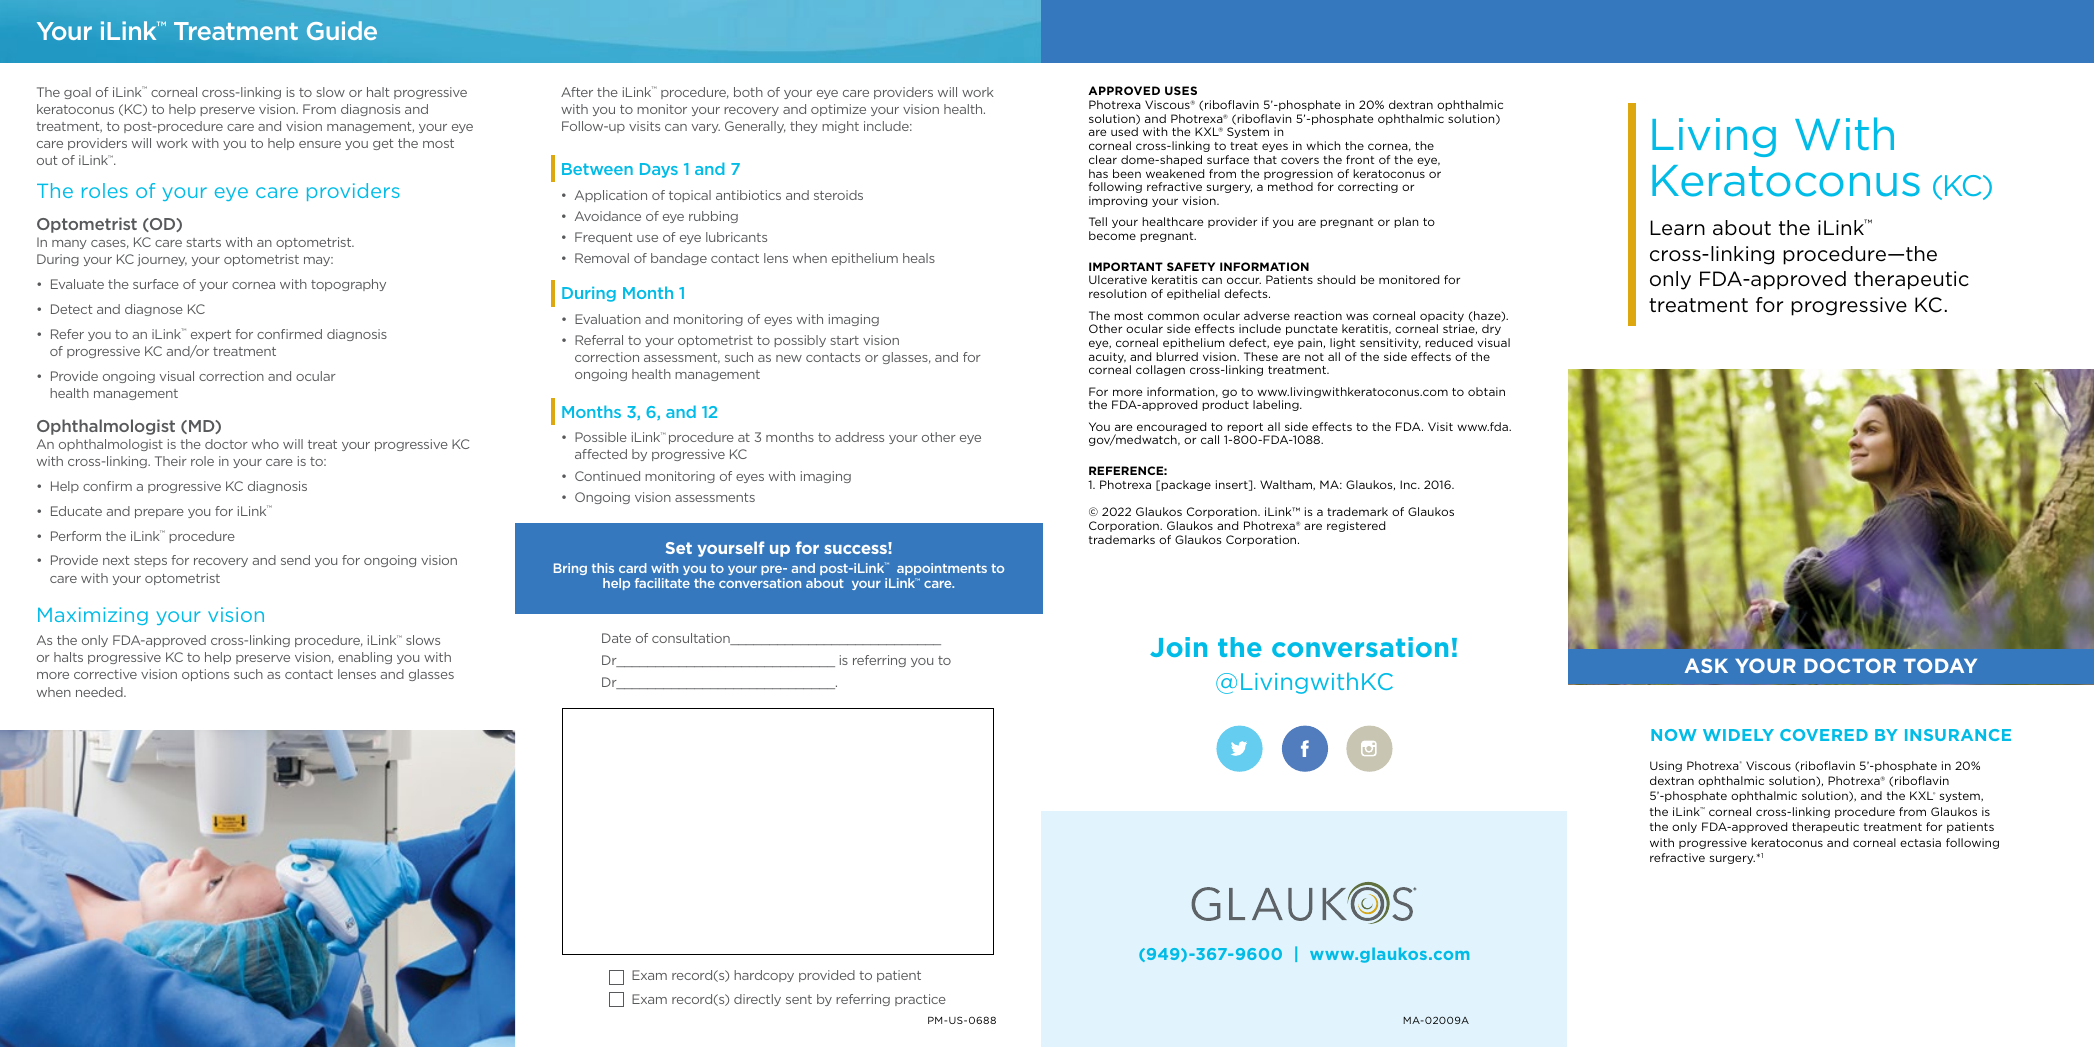  Describe the element at coordinates (1356, 526) in the screenshot. I see `registered` at that location.
